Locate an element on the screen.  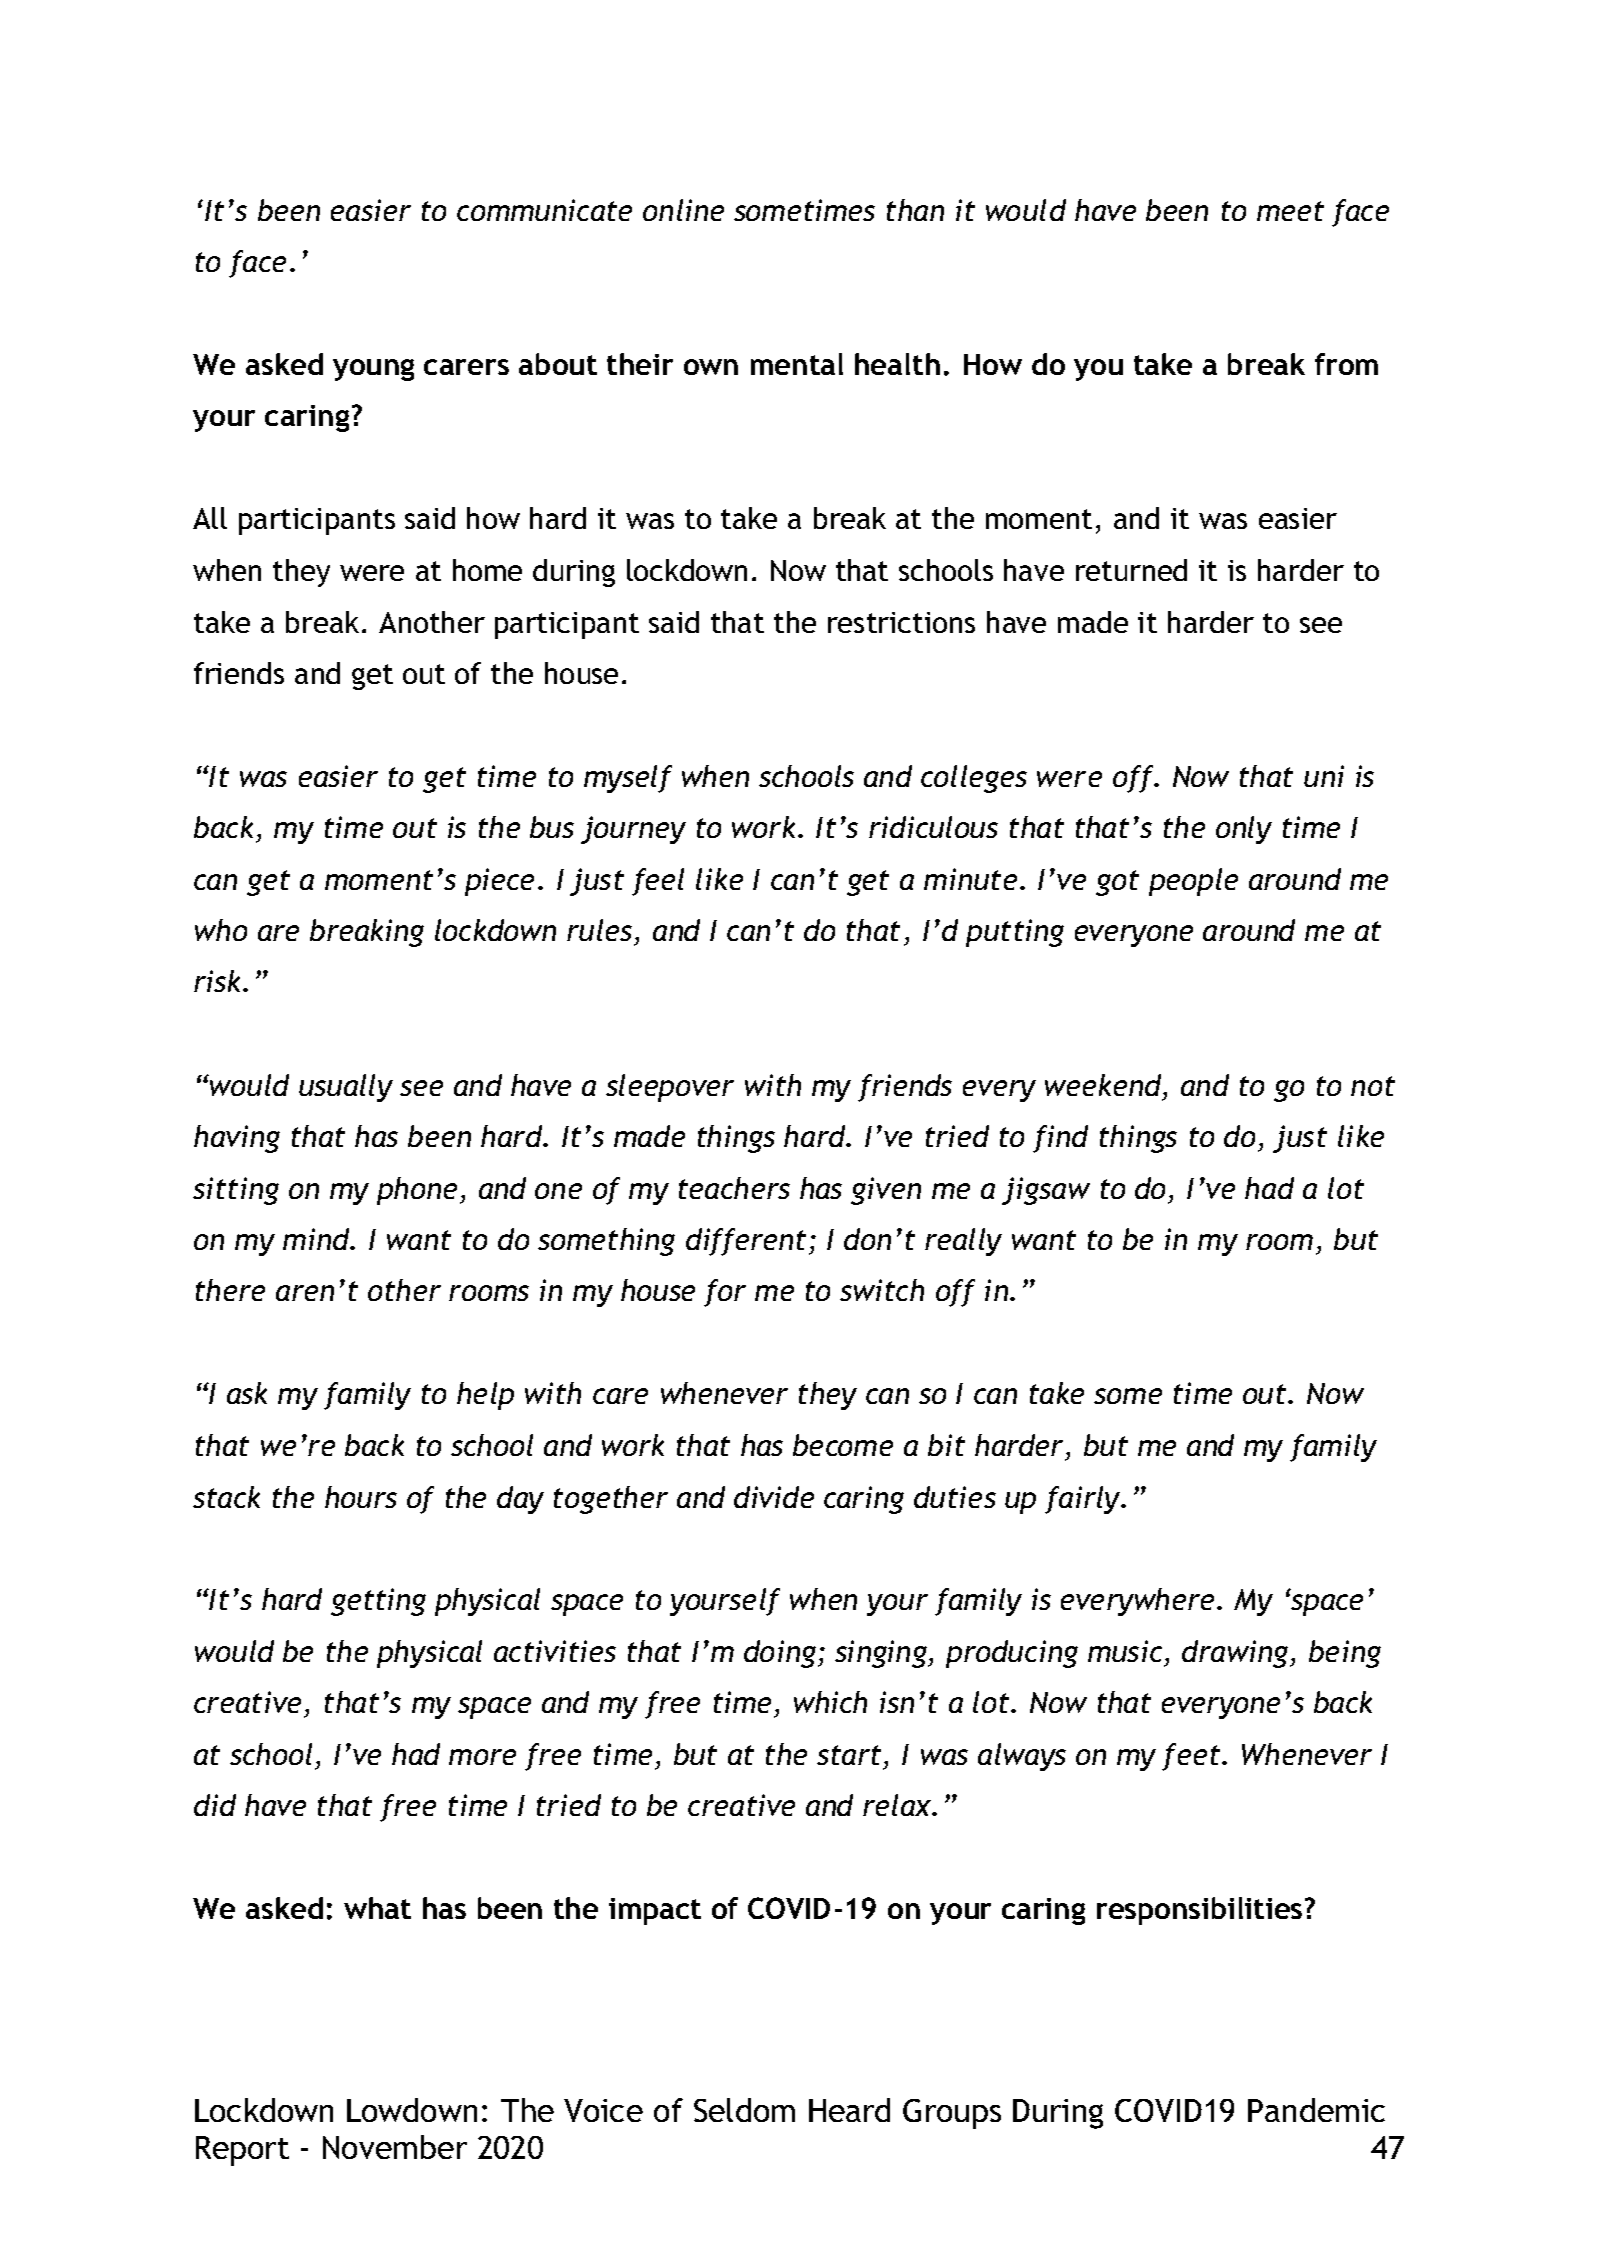
phone is located at coordinates (417, 1191).
